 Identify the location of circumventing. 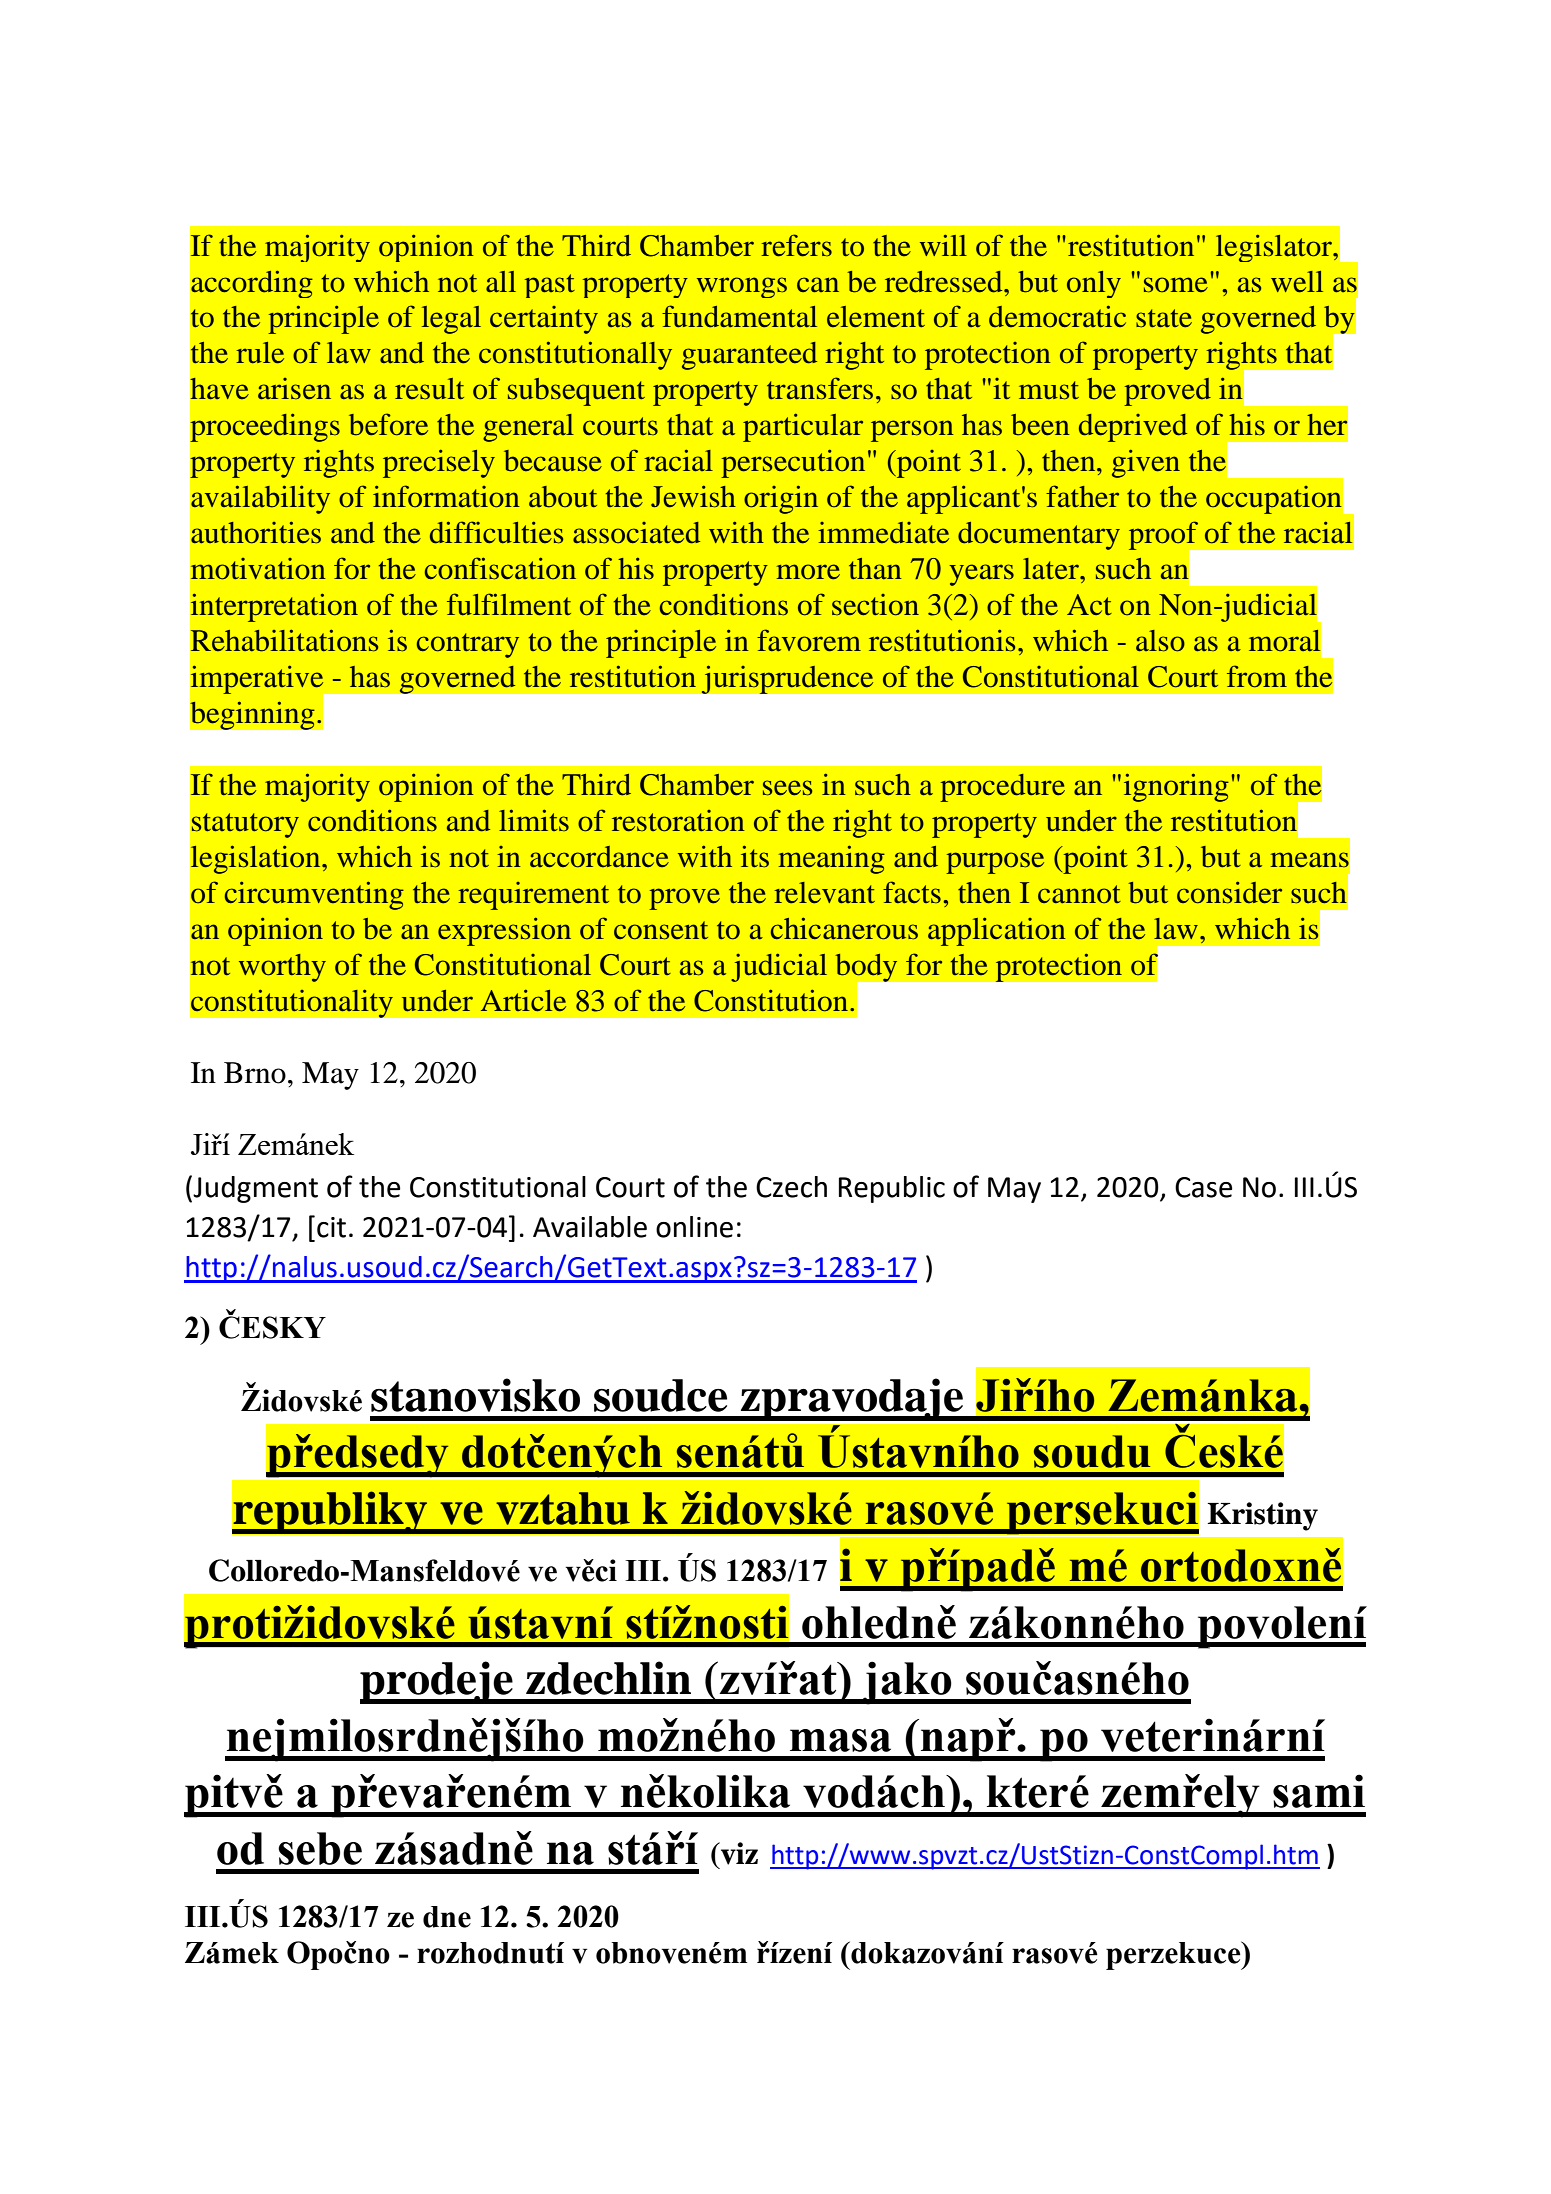
(314, 895).
